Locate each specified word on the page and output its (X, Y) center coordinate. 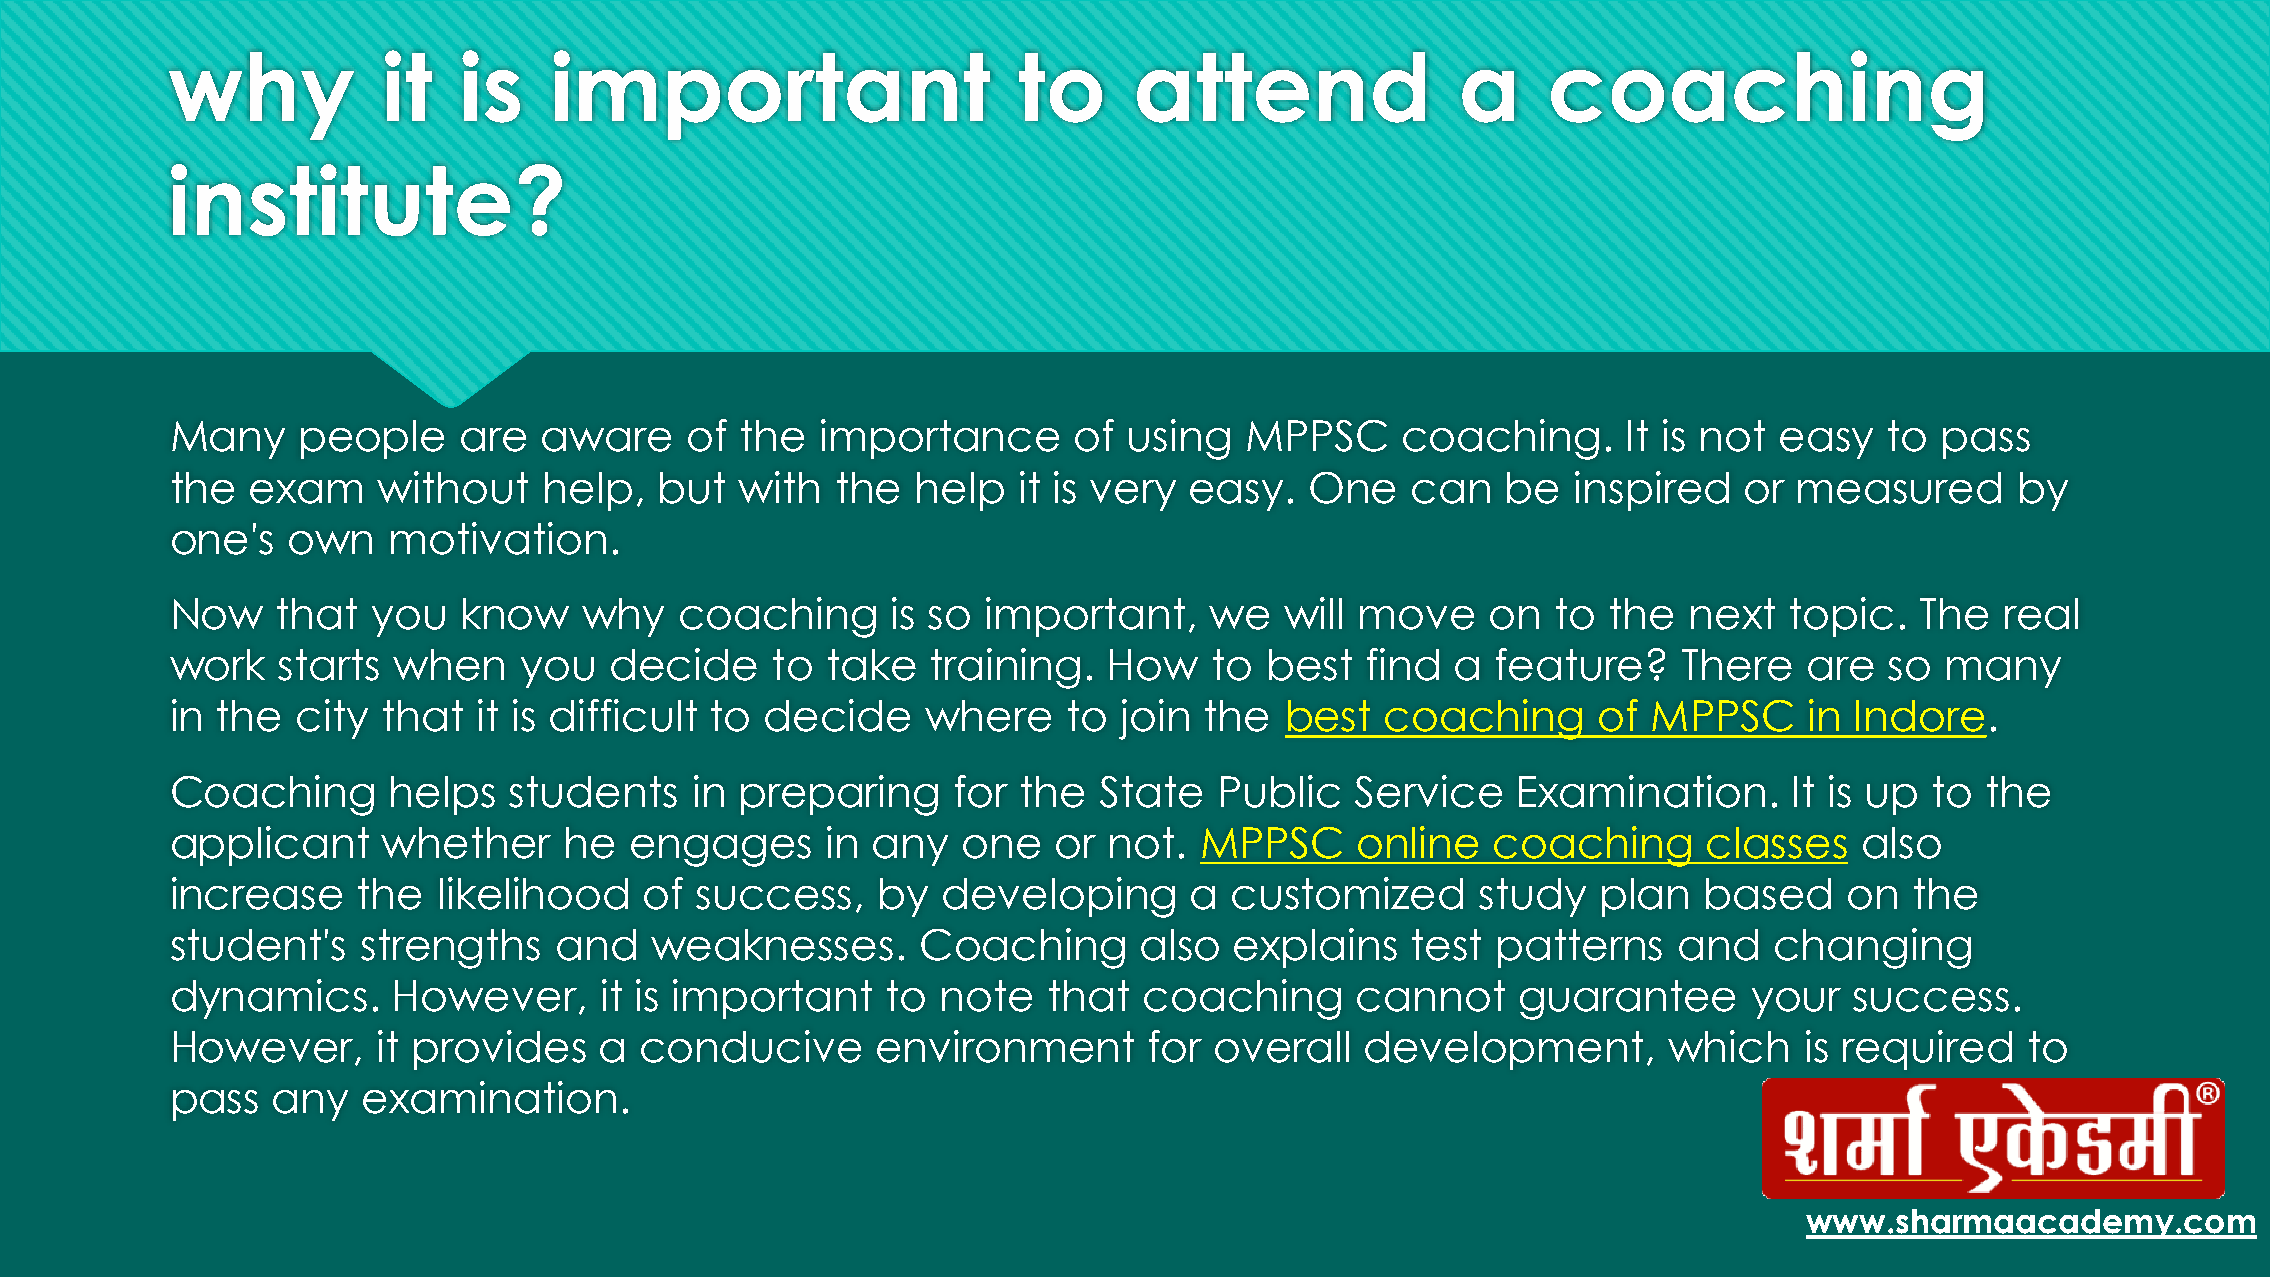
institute (340, 200)
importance (940, 439)
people (372, 439)
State (1151, 792)
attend (1281, 87)
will (1313, 613)
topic (1841, 617)
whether (466, 843)
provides (500, 1050)
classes (1777, 843)
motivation (498, 538)
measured (1899, 488)
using (1179, 439)
